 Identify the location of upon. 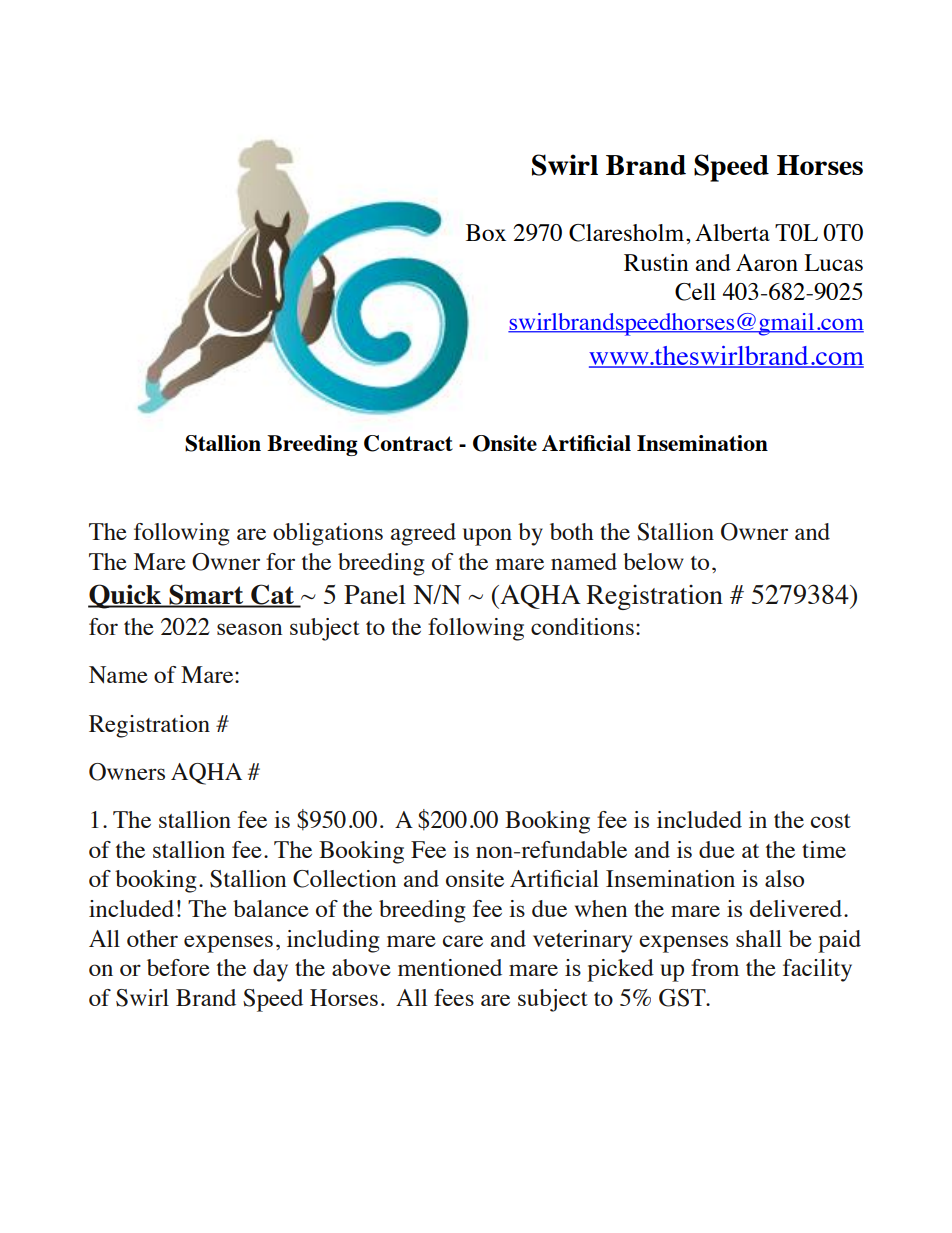
(487, 537).
